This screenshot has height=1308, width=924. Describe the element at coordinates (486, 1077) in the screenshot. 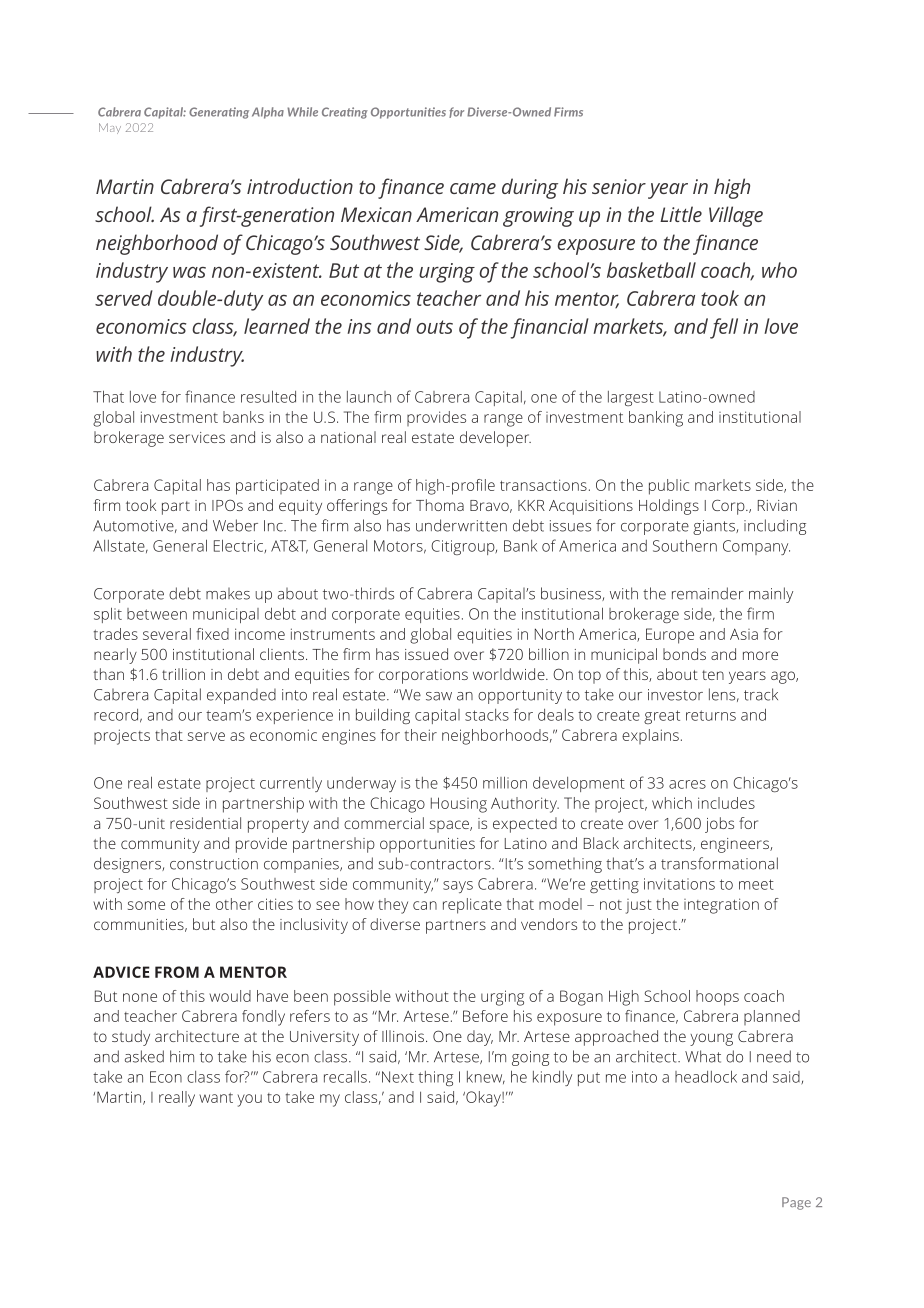

I see `knew` at that location.
